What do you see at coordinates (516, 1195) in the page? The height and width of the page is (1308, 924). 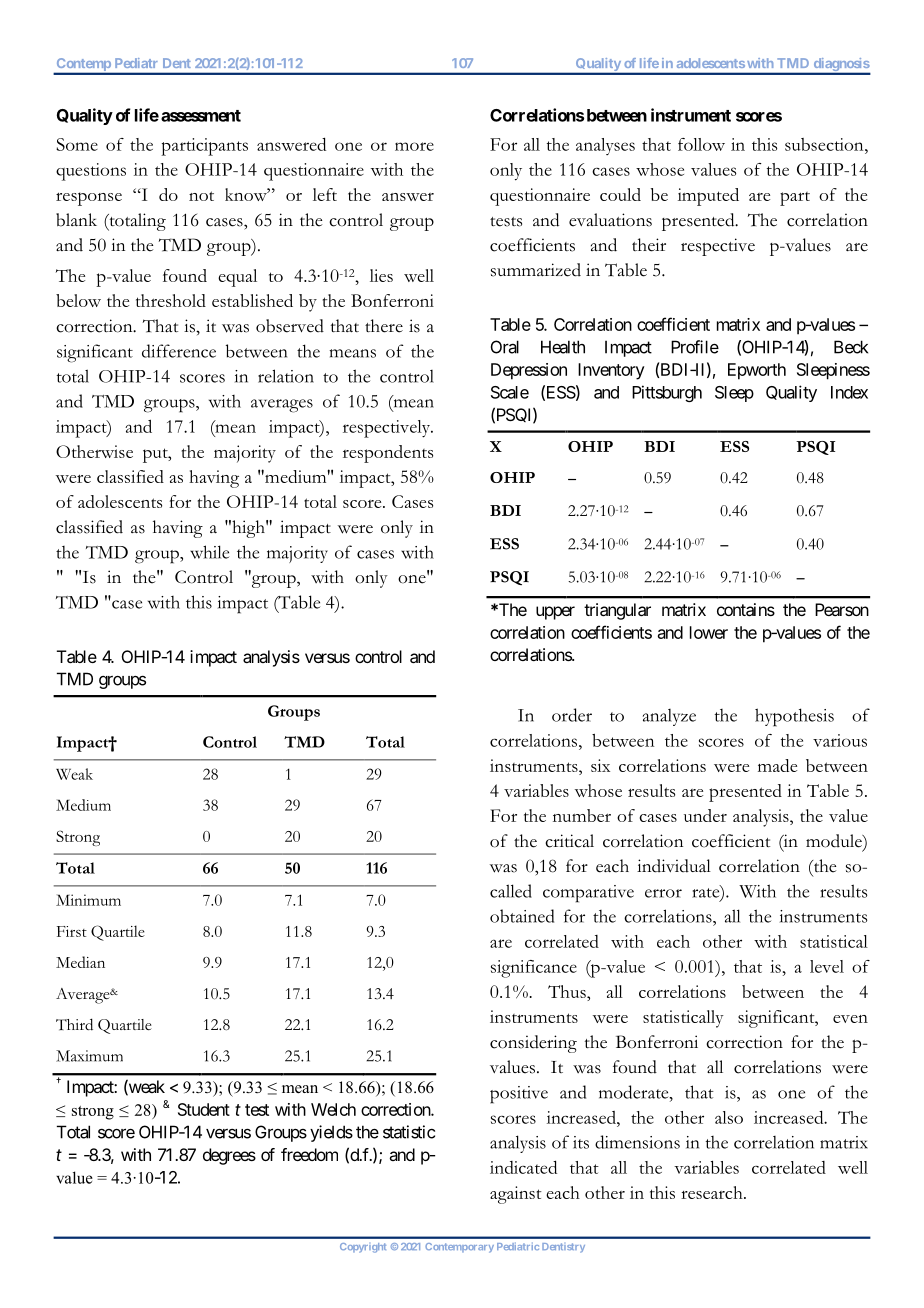 I see `against` at bounding box center [516, 1195].
